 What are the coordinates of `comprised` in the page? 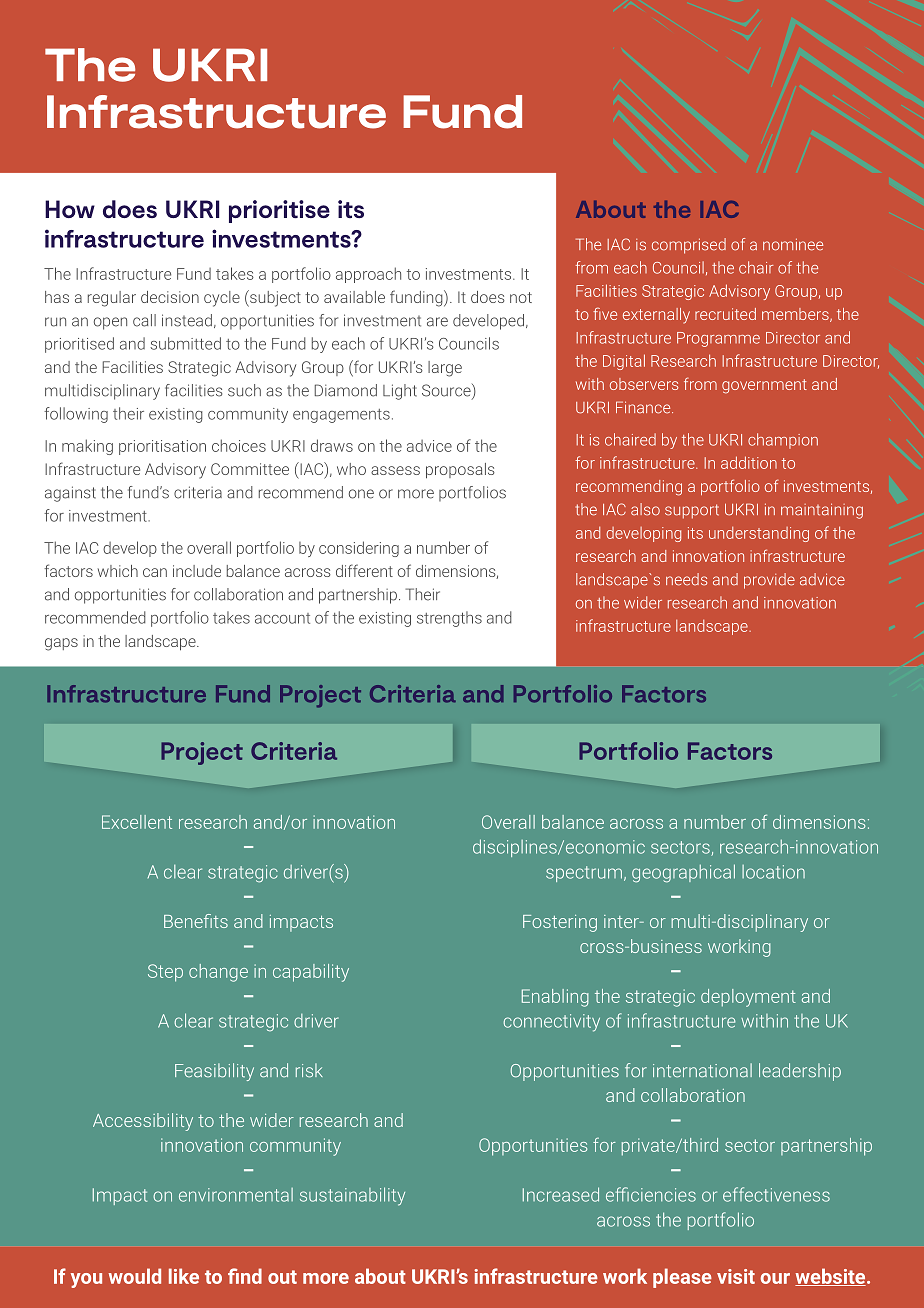 It's located at (689, 246).
